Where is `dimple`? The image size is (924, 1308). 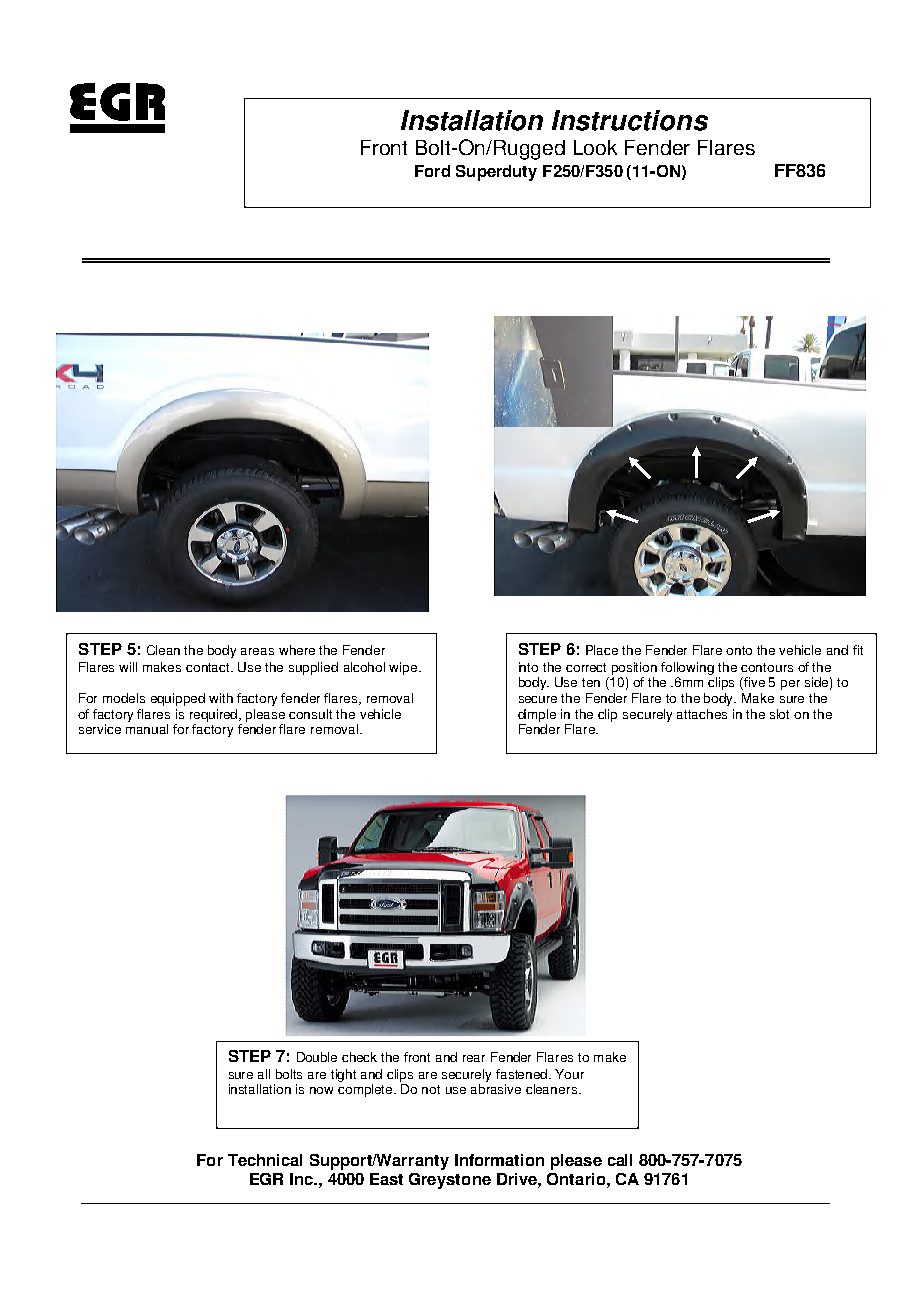 dimple is located at coordinates (537, 715).
